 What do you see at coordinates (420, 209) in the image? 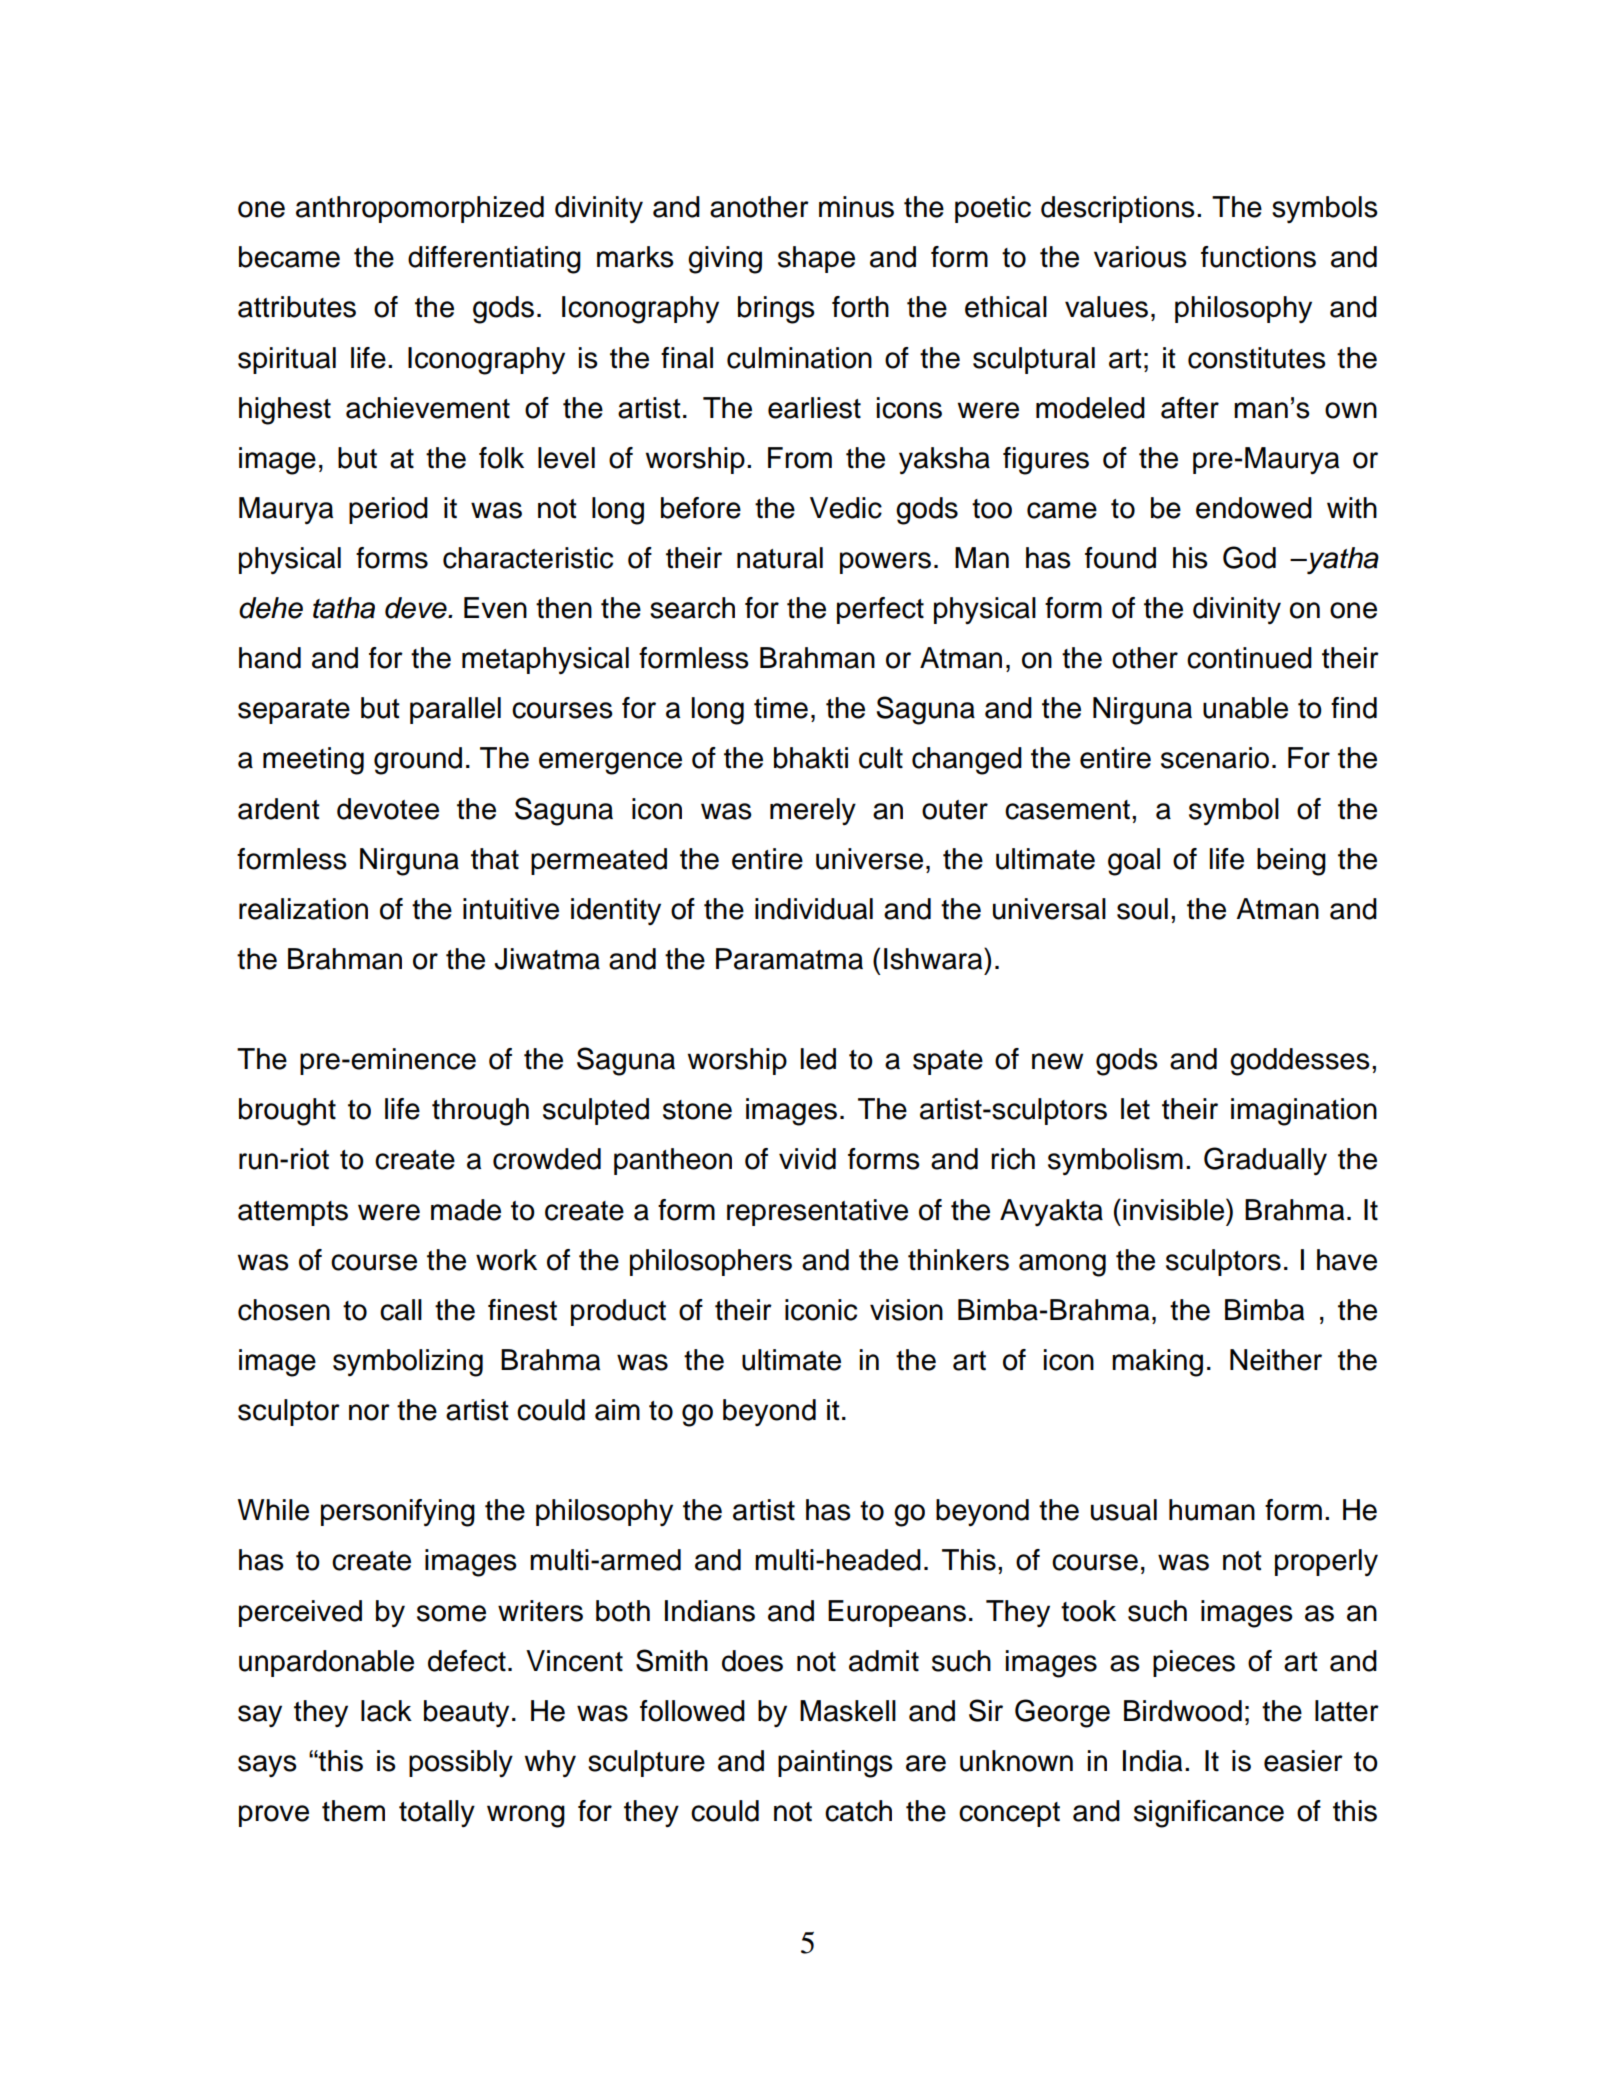
I see `anthropomorphized` at bounding box center [420, 209].
